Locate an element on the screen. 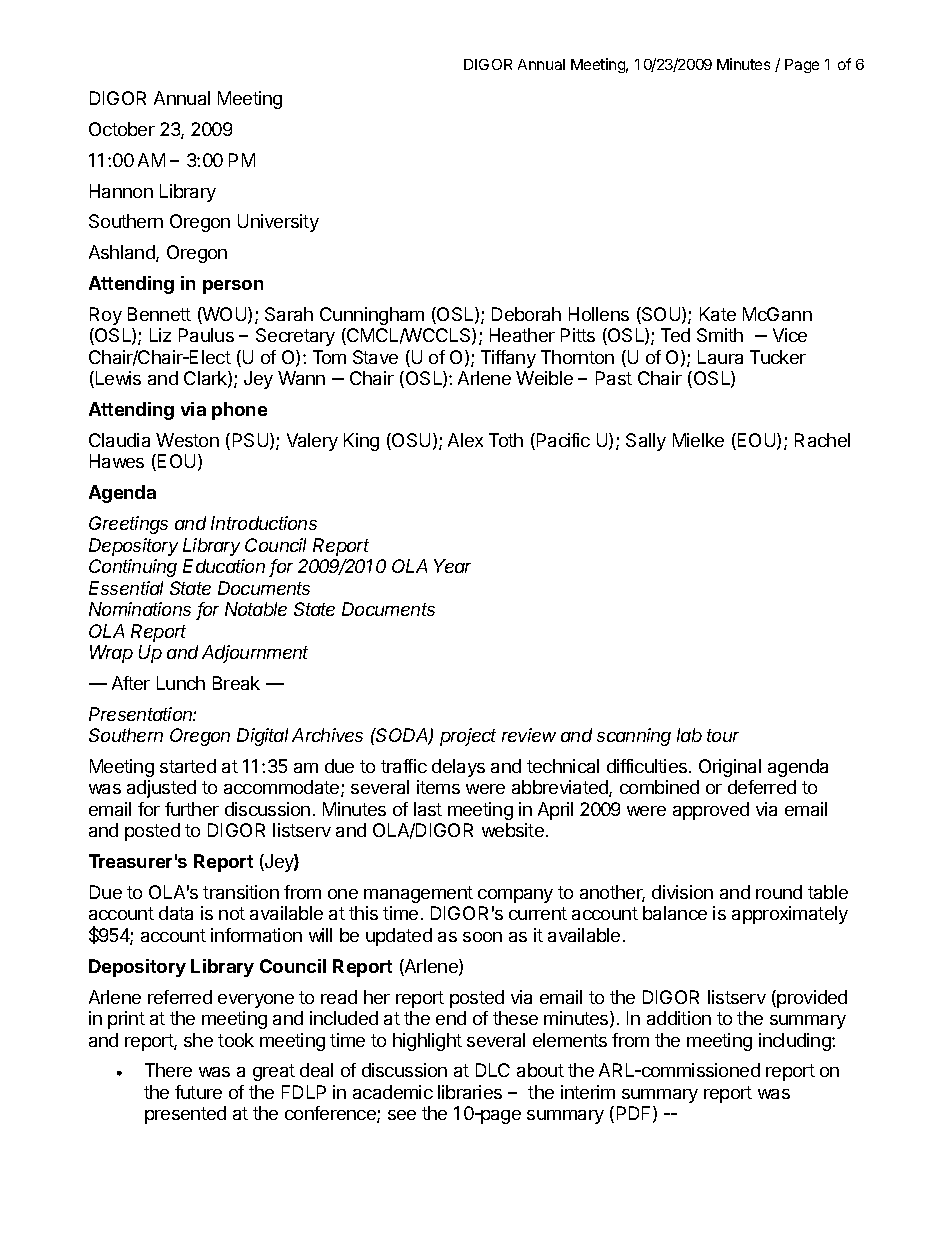 This screenshot has height=1233, width=952. Kate is located at coordinates (718, 314).
